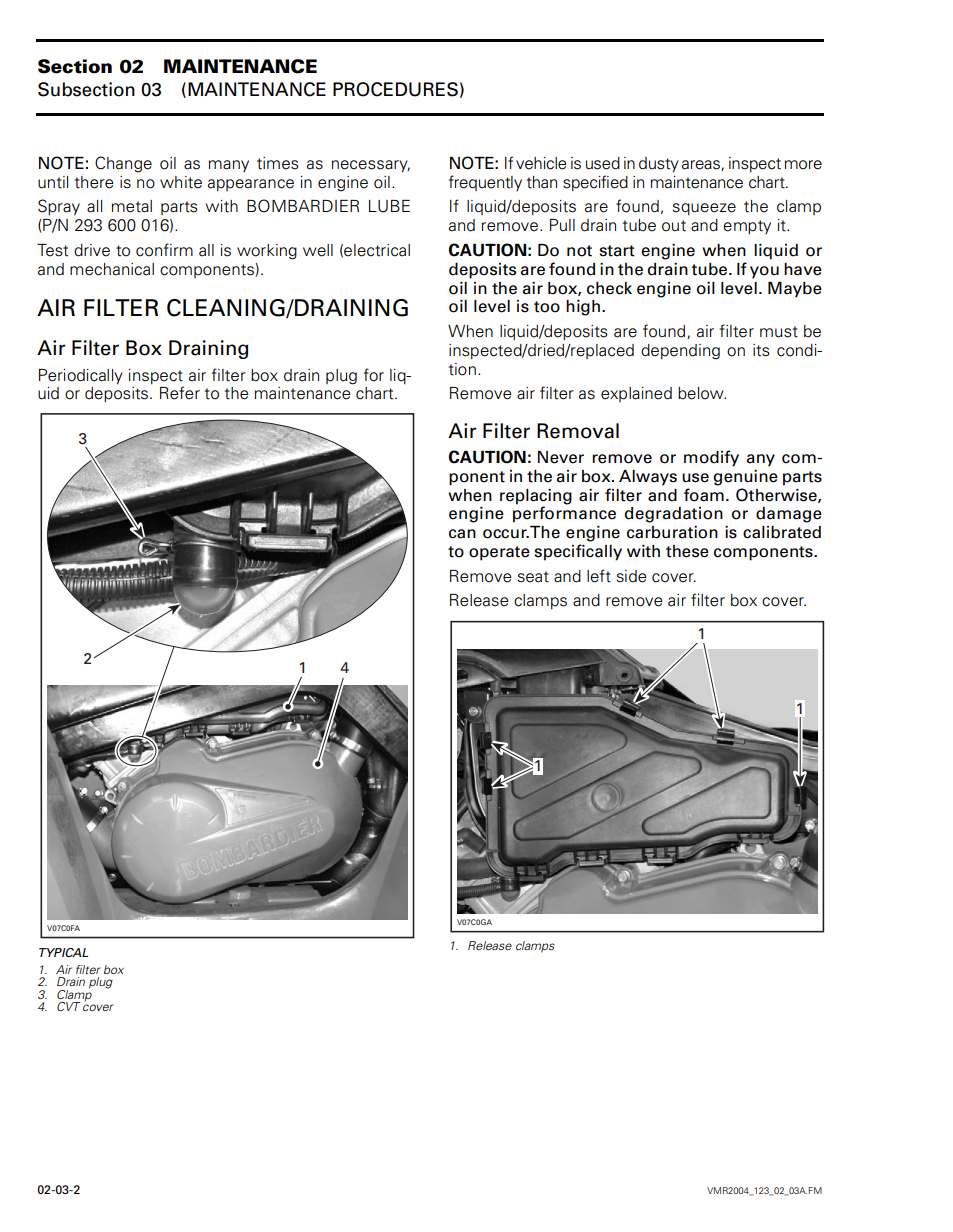  I want to click on side, so click(631, 576).
